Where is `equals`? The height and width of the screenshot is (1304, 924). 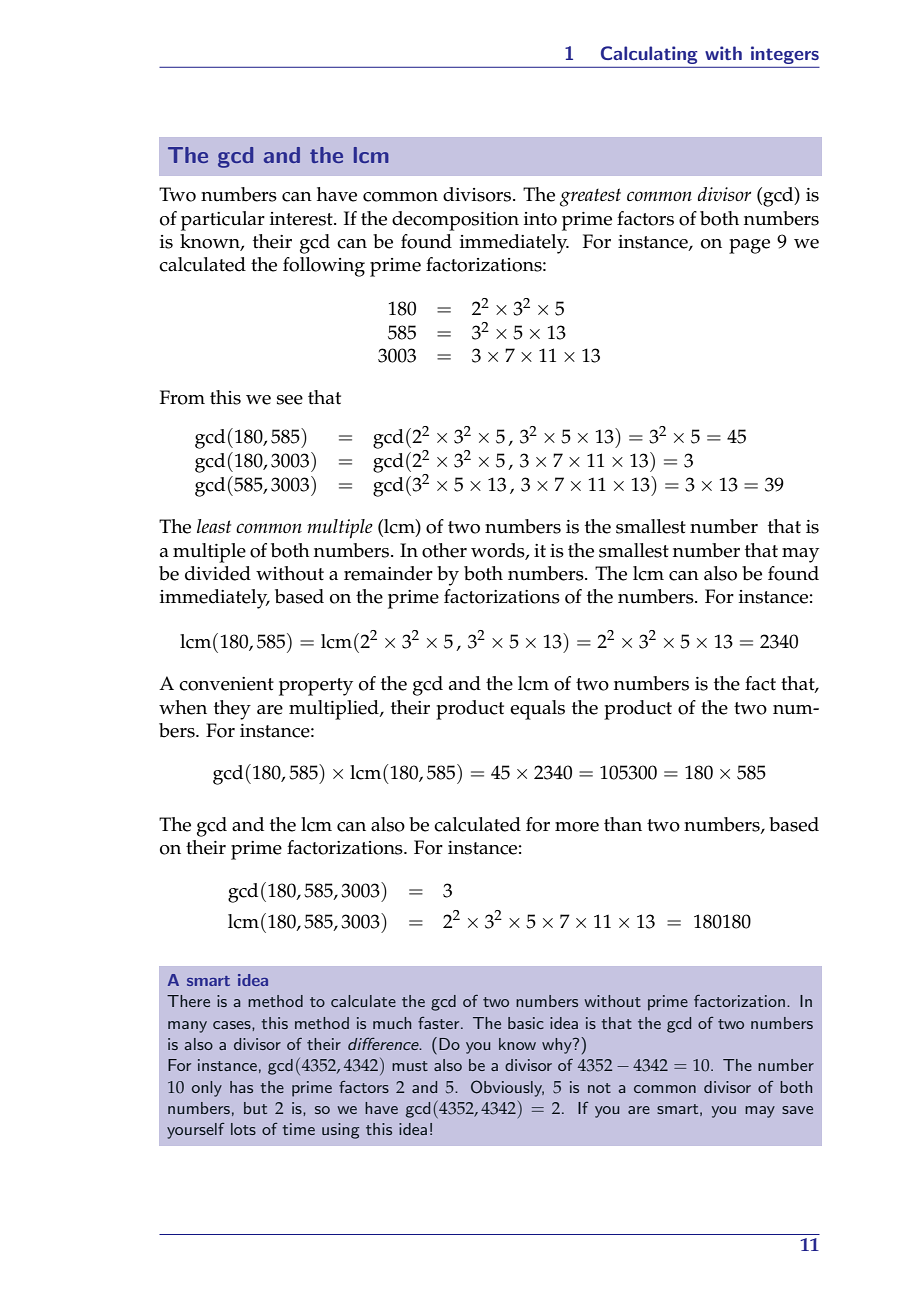 equals is located at coordinates (537, 710).
